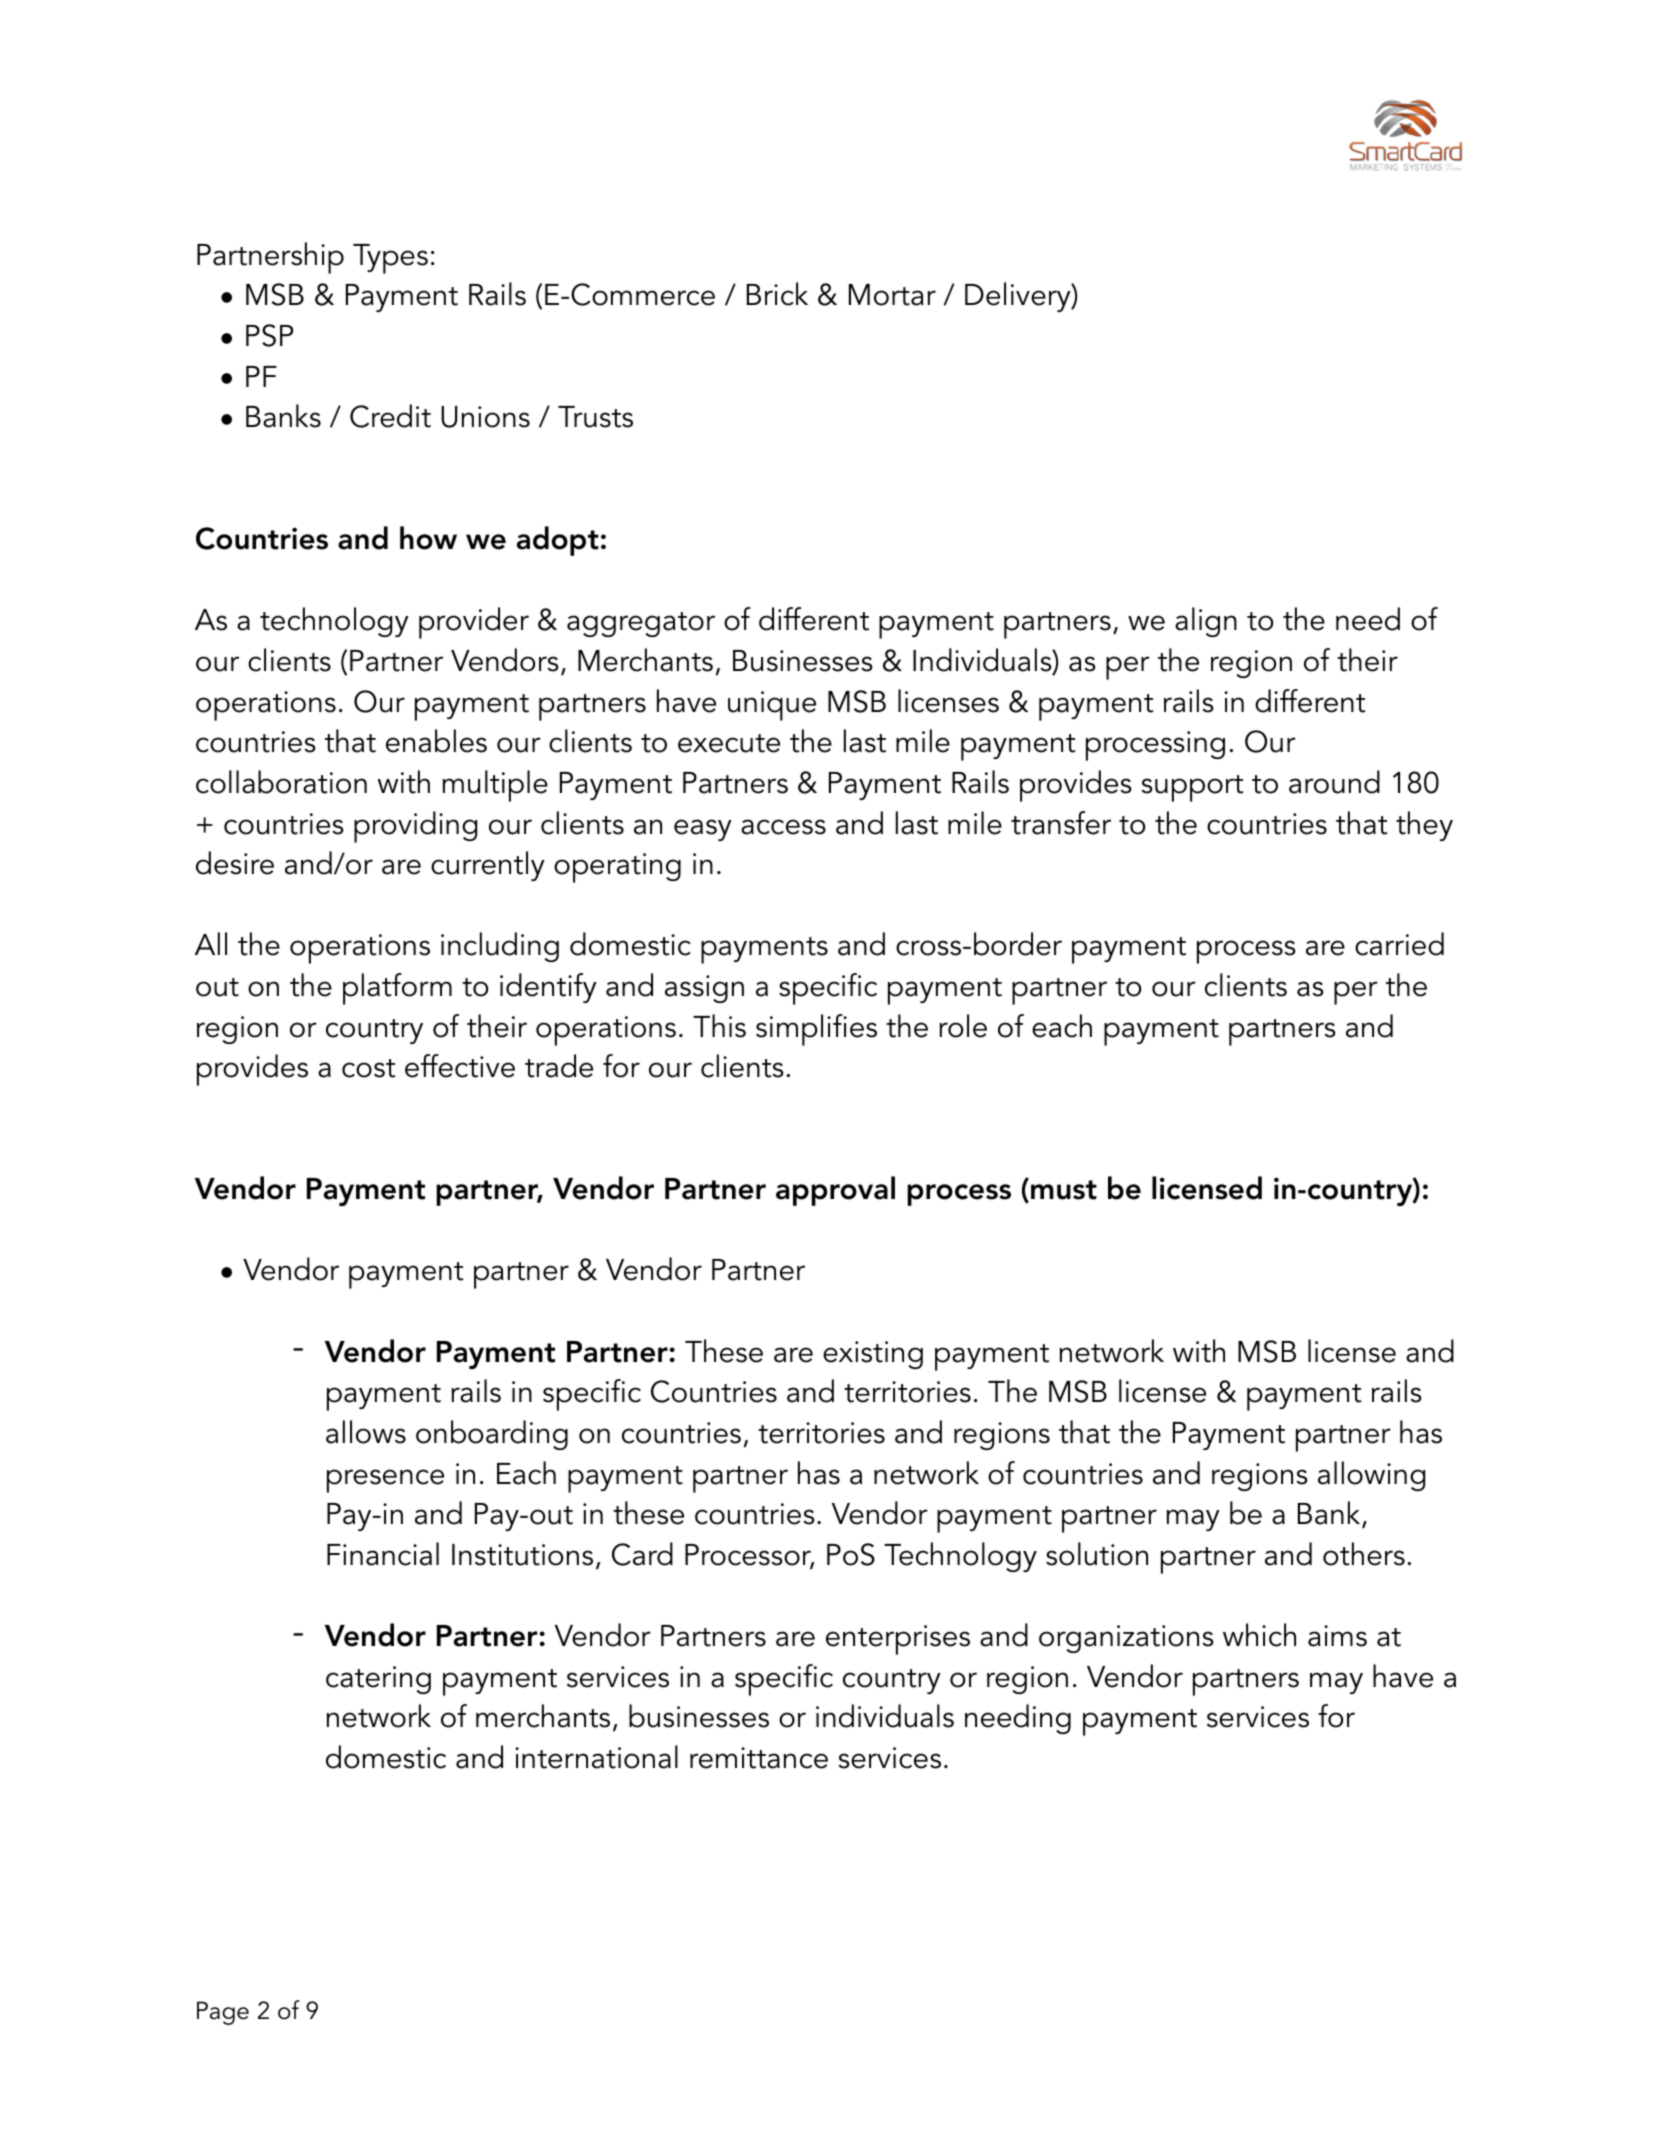 This screenshot has height=2145, width=1657. I want to click on must, so click(1064, 1190).
